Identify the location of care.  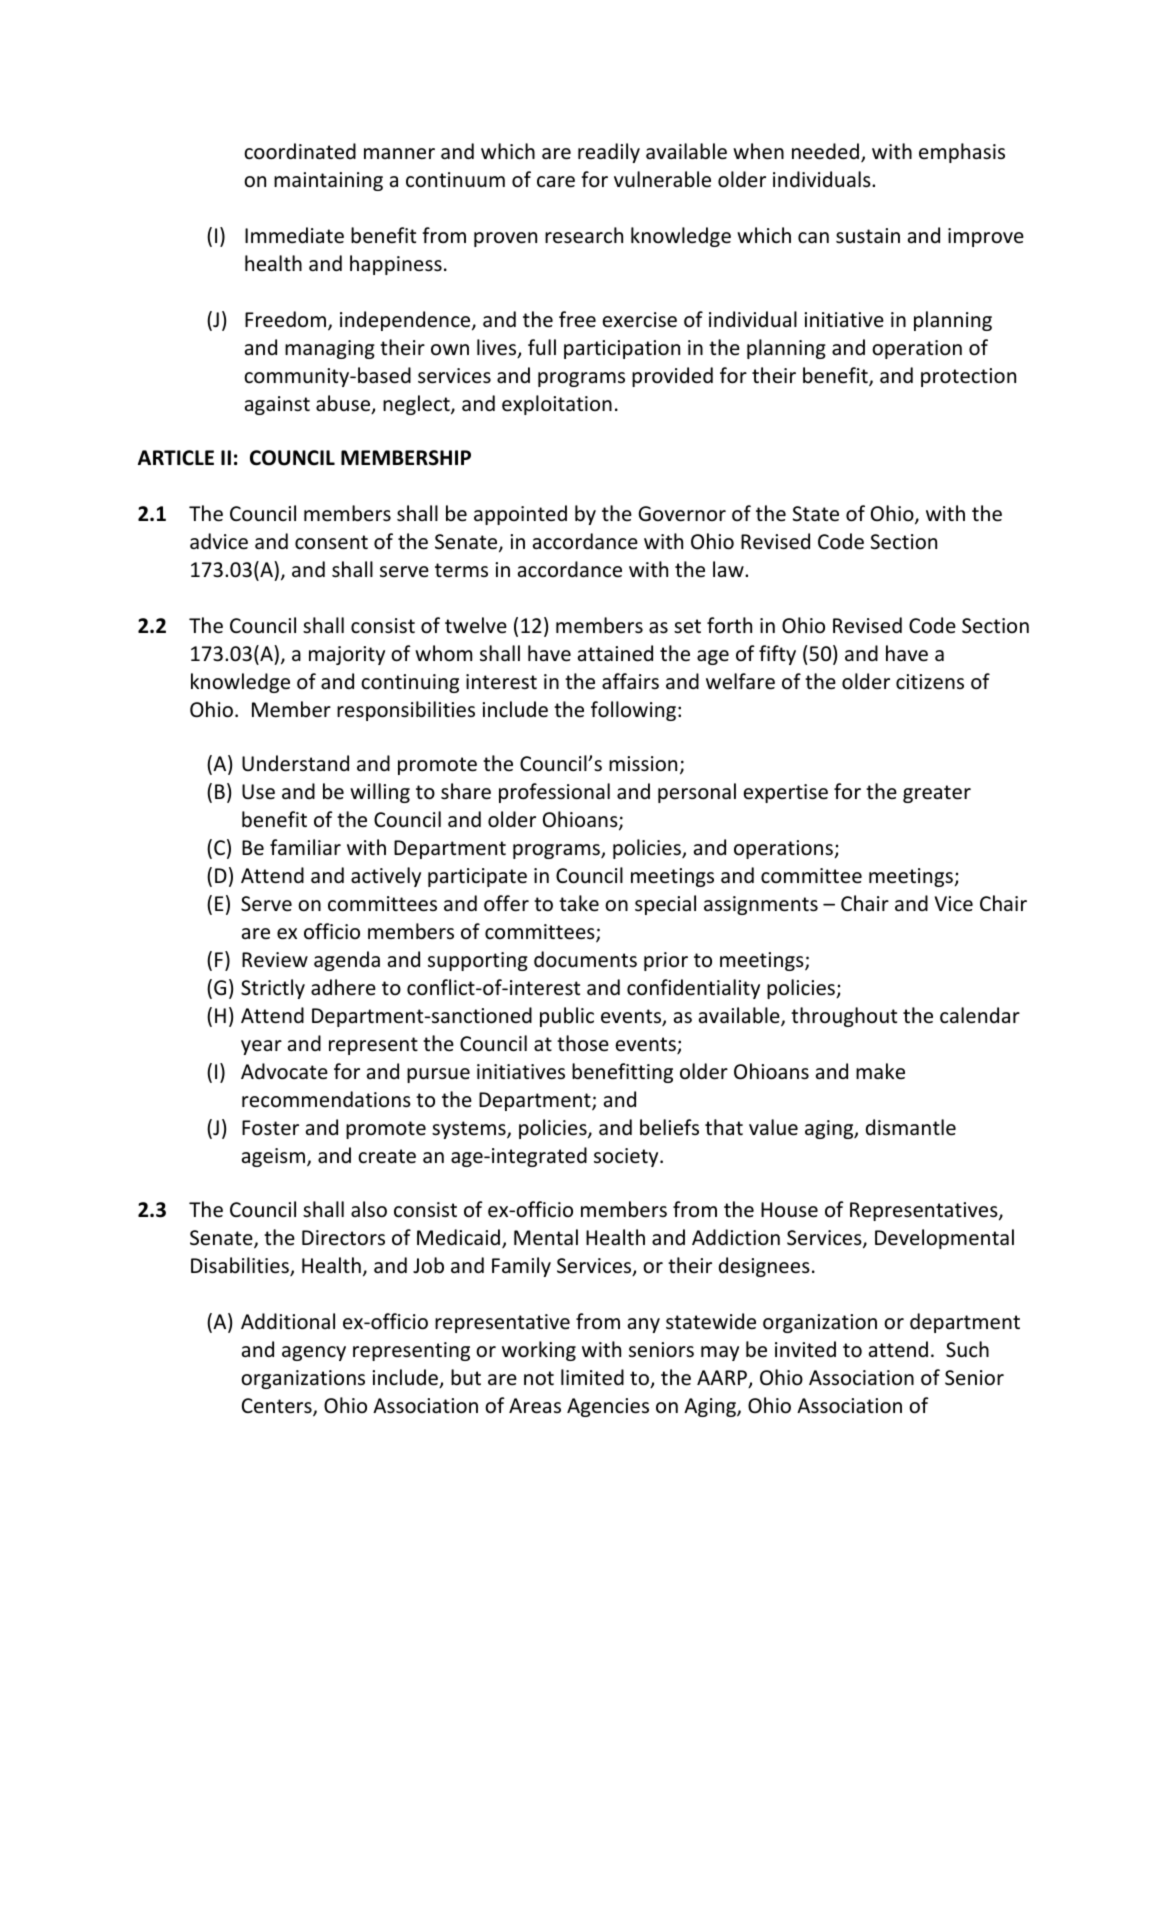
(556, 182).
